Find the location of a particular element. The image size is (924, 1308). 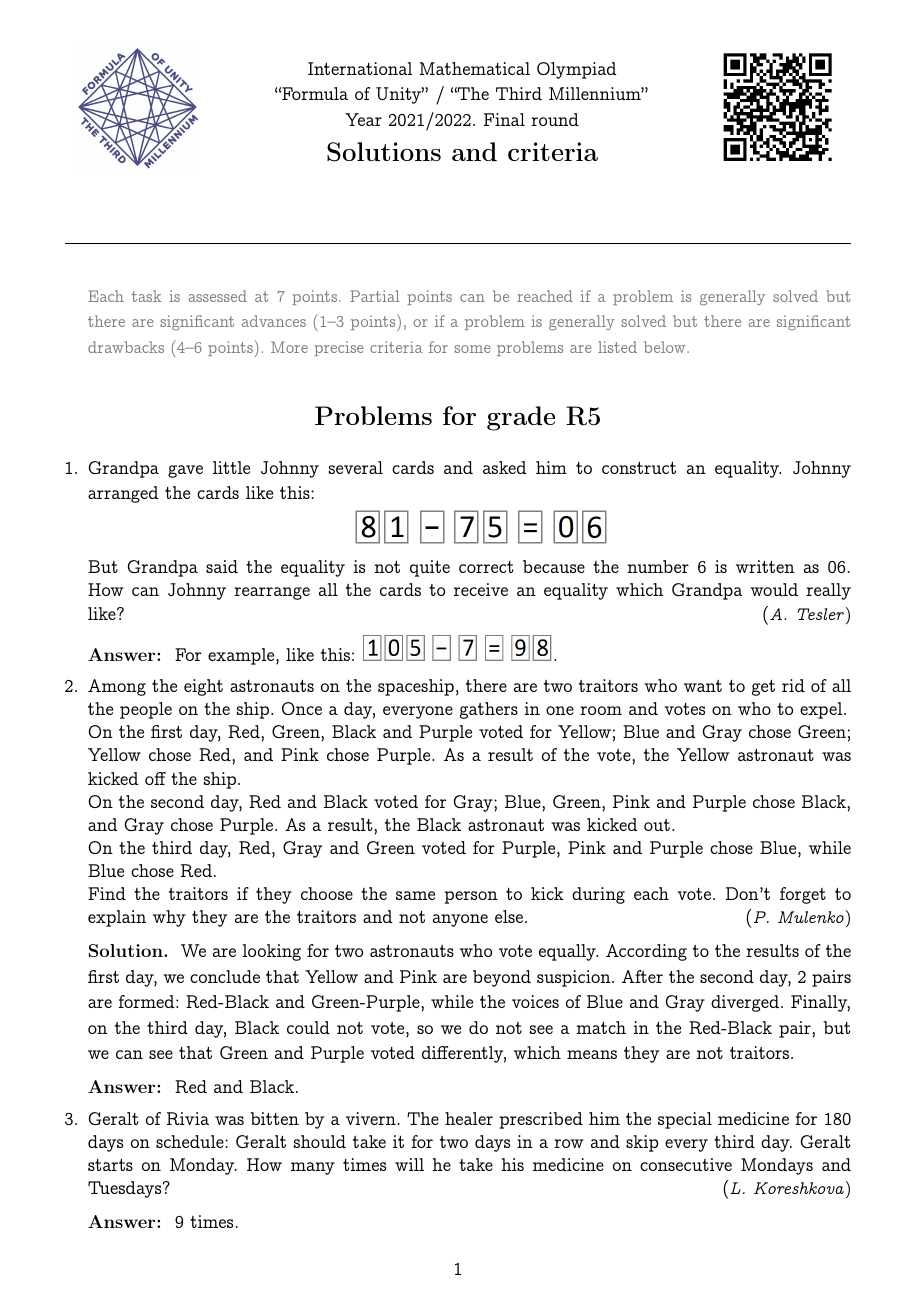

special is located at coordinates (685, 1120).
